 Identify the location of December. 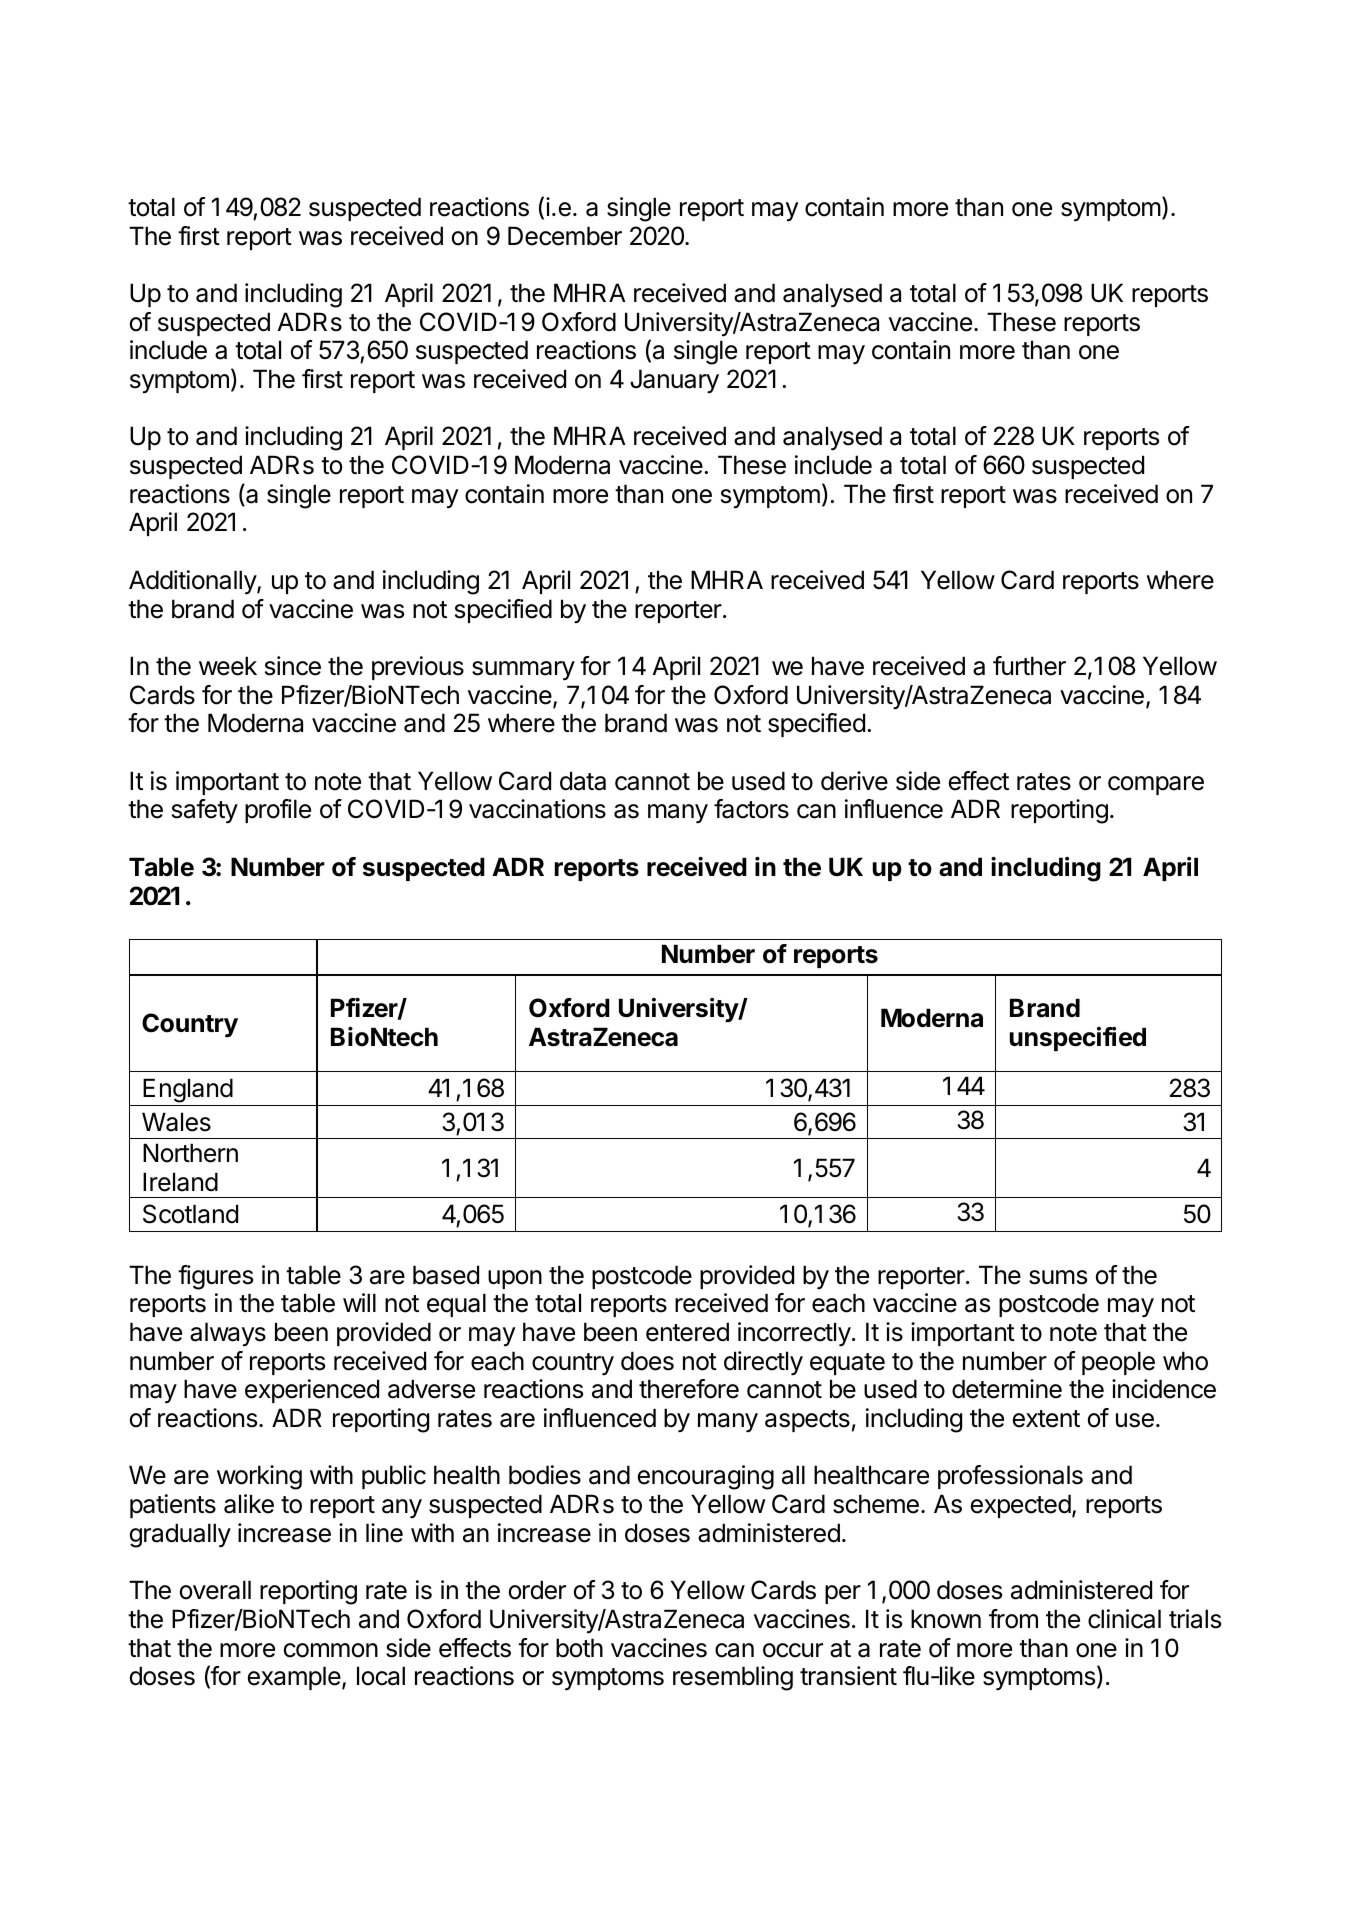
(565, 236).
